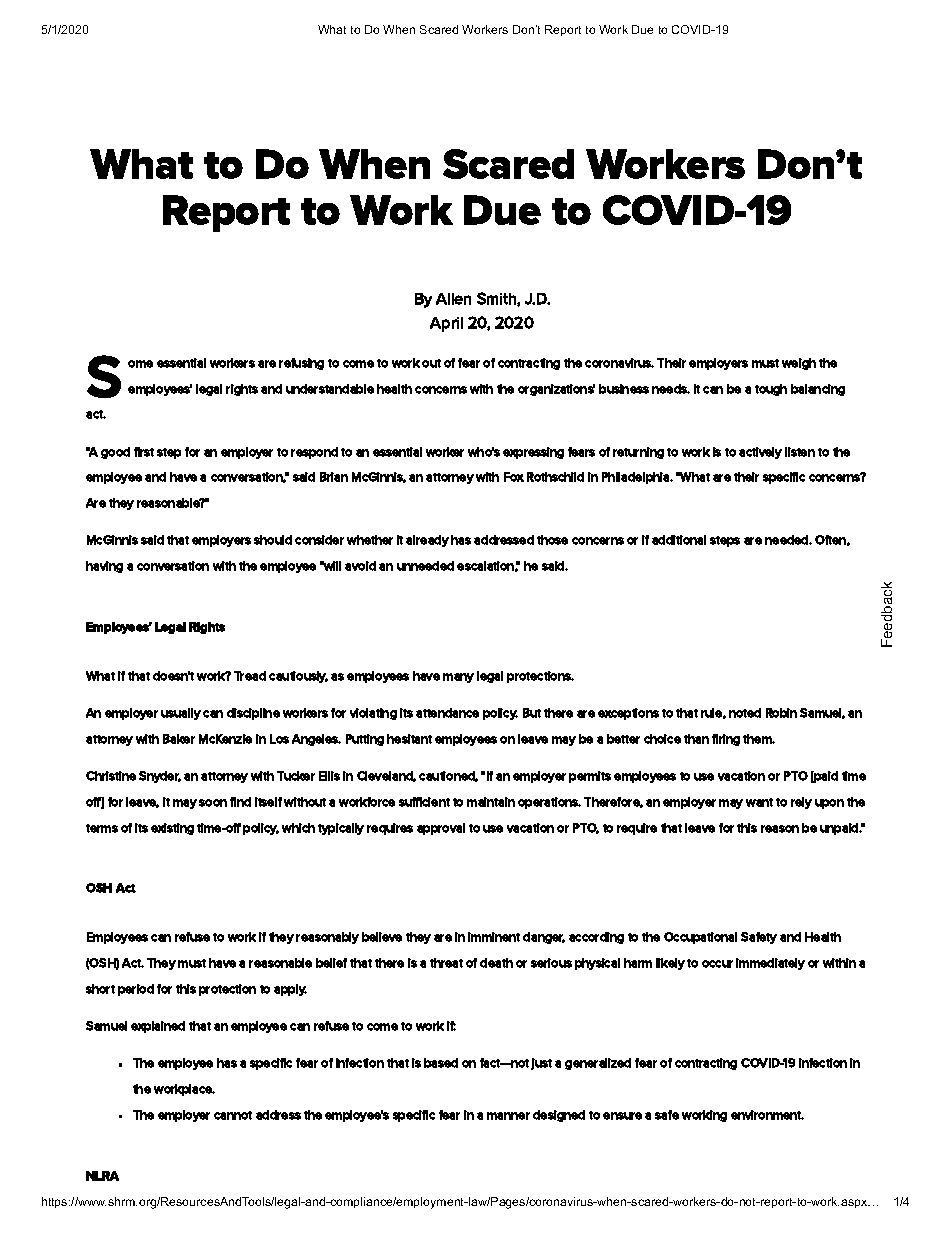 The width and height of the screenshot is (952, 1233). I want to click on refusing, so click(301, 364).
